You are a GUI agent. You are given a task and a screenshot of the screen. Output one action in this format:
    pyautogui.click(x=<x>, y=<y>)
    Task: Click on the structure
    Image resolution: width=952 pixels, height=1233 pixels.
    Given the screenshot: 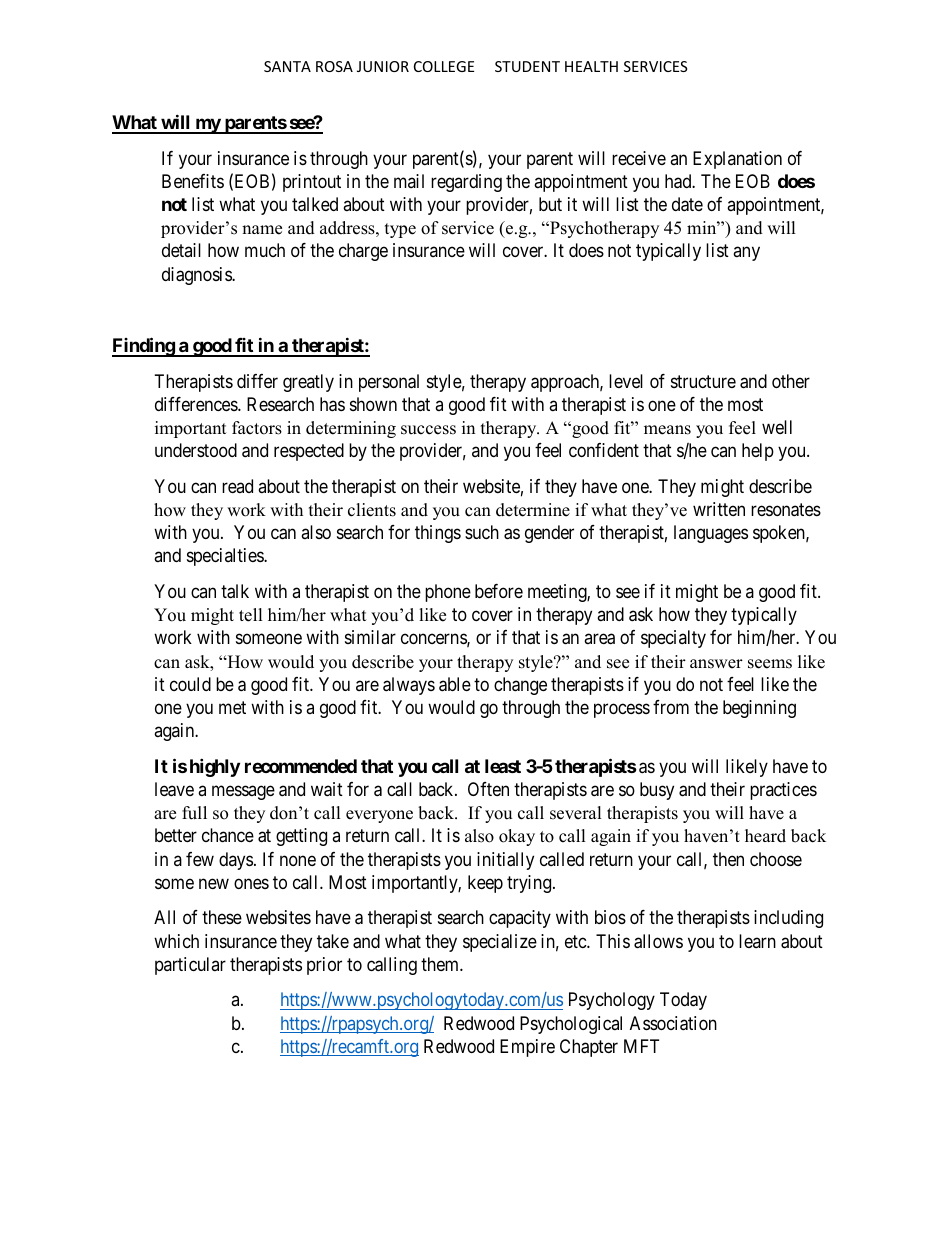 What is the action you would take?
    pyautogui.click(x=703, y=381)
